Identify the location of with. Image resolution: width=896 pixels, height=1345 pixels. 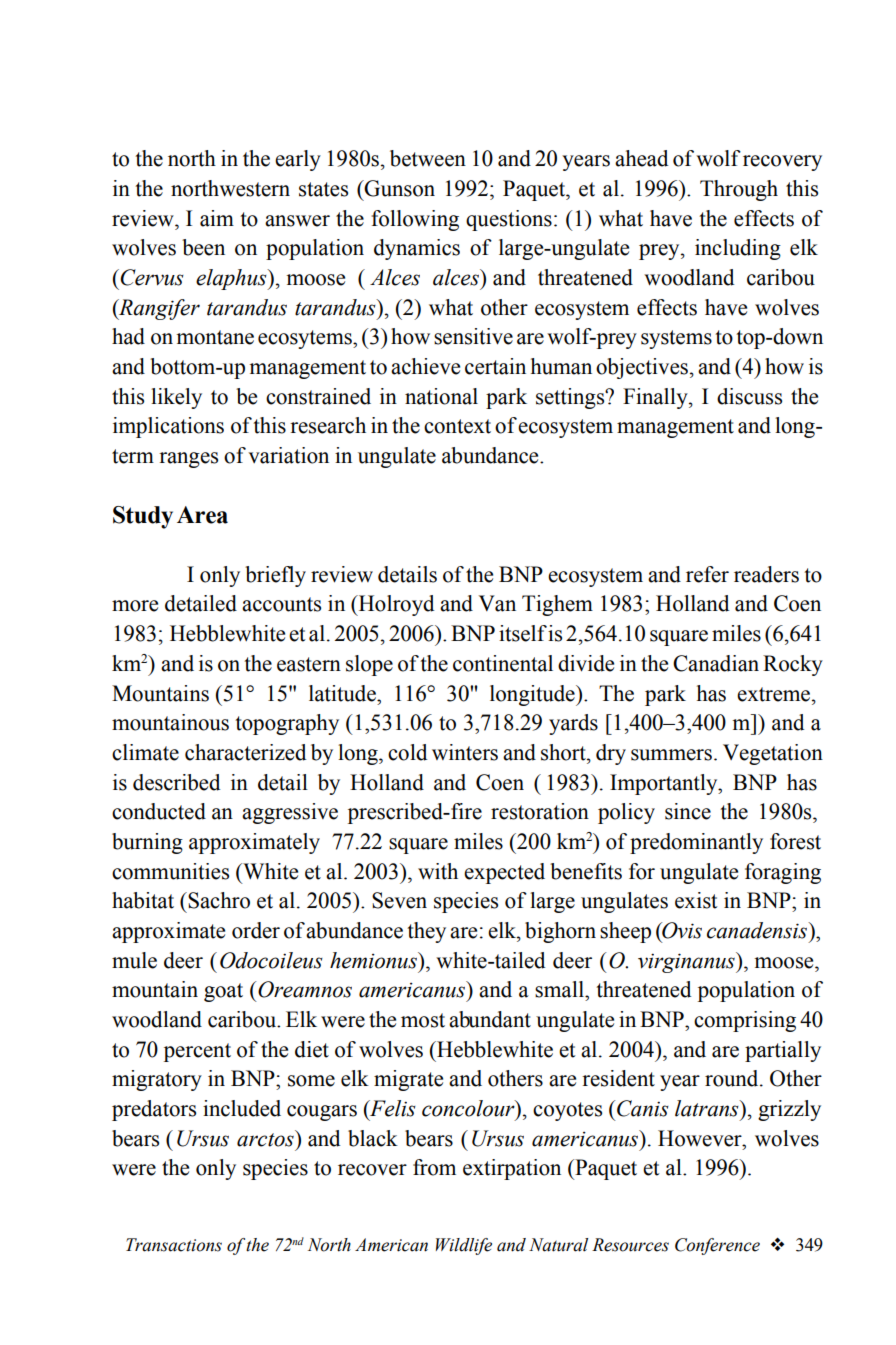
(438, 871).
